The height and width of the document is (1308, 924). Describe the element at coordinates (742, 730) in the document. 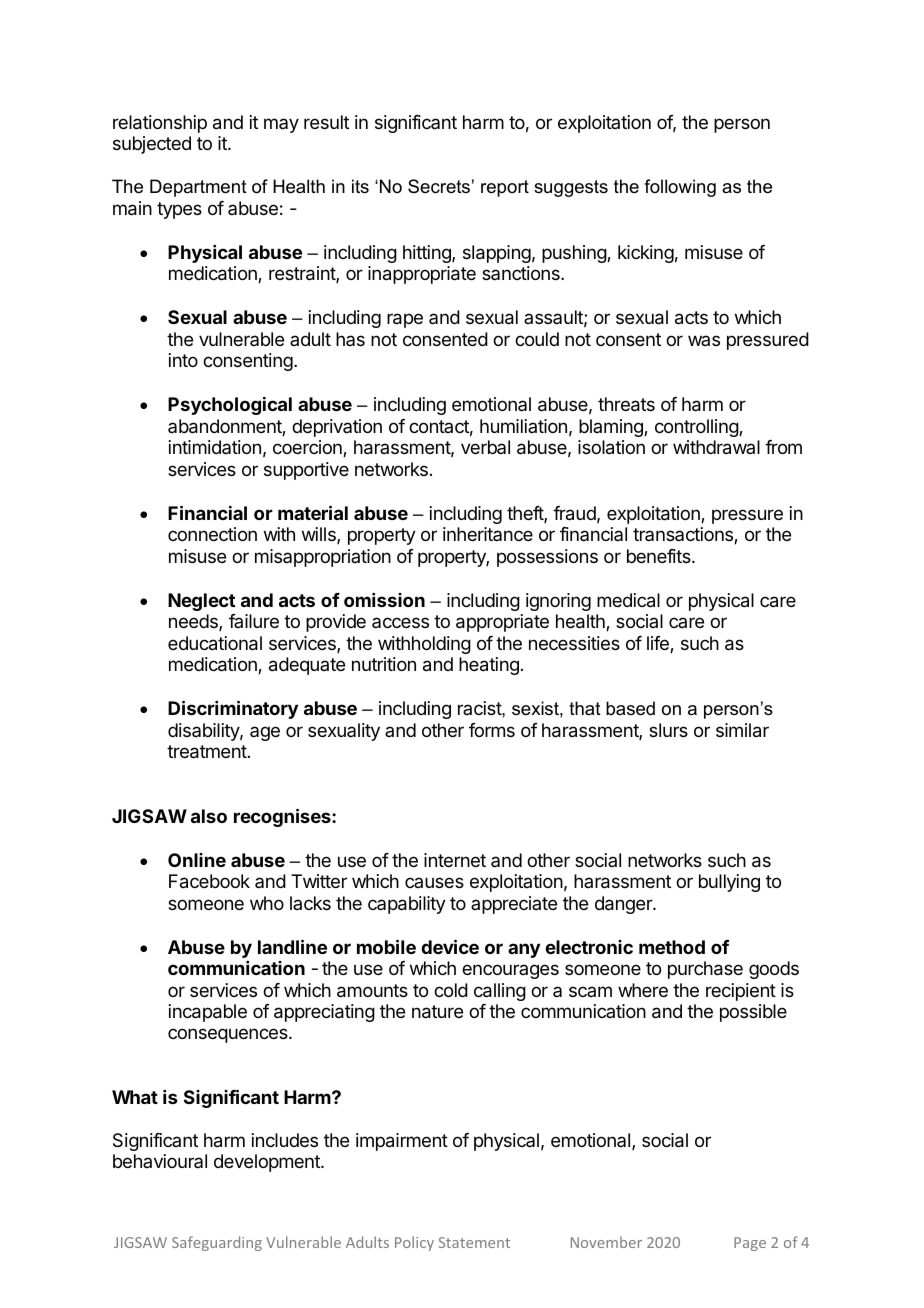

I see `similar` at that location.
